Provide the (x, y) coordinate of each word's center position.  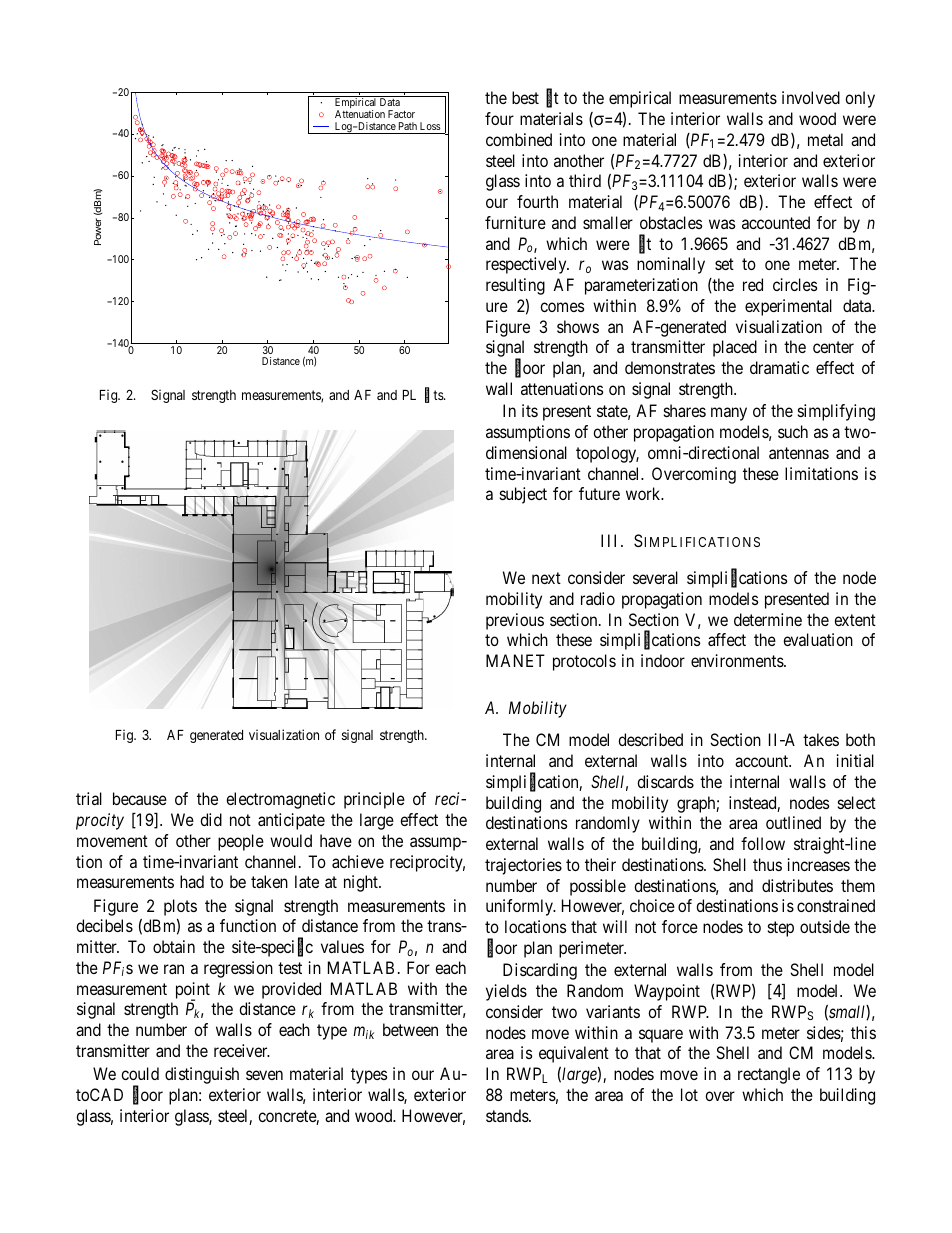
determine (768, 619)
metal (825, 139)
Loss (430, 126)
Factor (401, 114)
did (211, 819)
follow (763, 843)
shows (578, 326)
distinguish (202, 1075)
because (140, 798)
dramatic (779, 367)
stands (508, 1115)
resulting (515, 286)
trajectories (523, 866)
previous (515, 621)
